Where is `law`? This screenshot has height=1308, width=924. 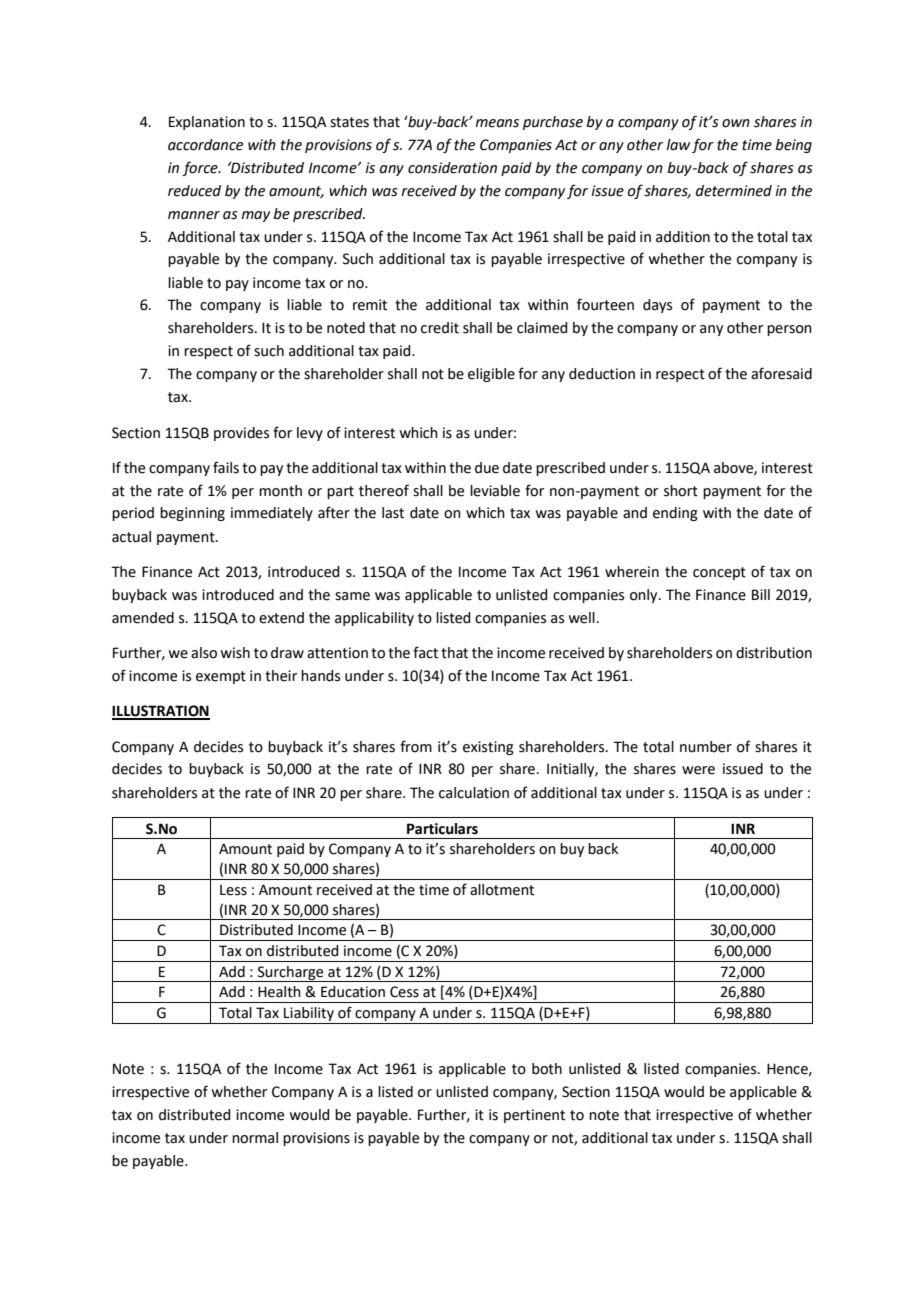
law is located at coordinates (678, 145).
